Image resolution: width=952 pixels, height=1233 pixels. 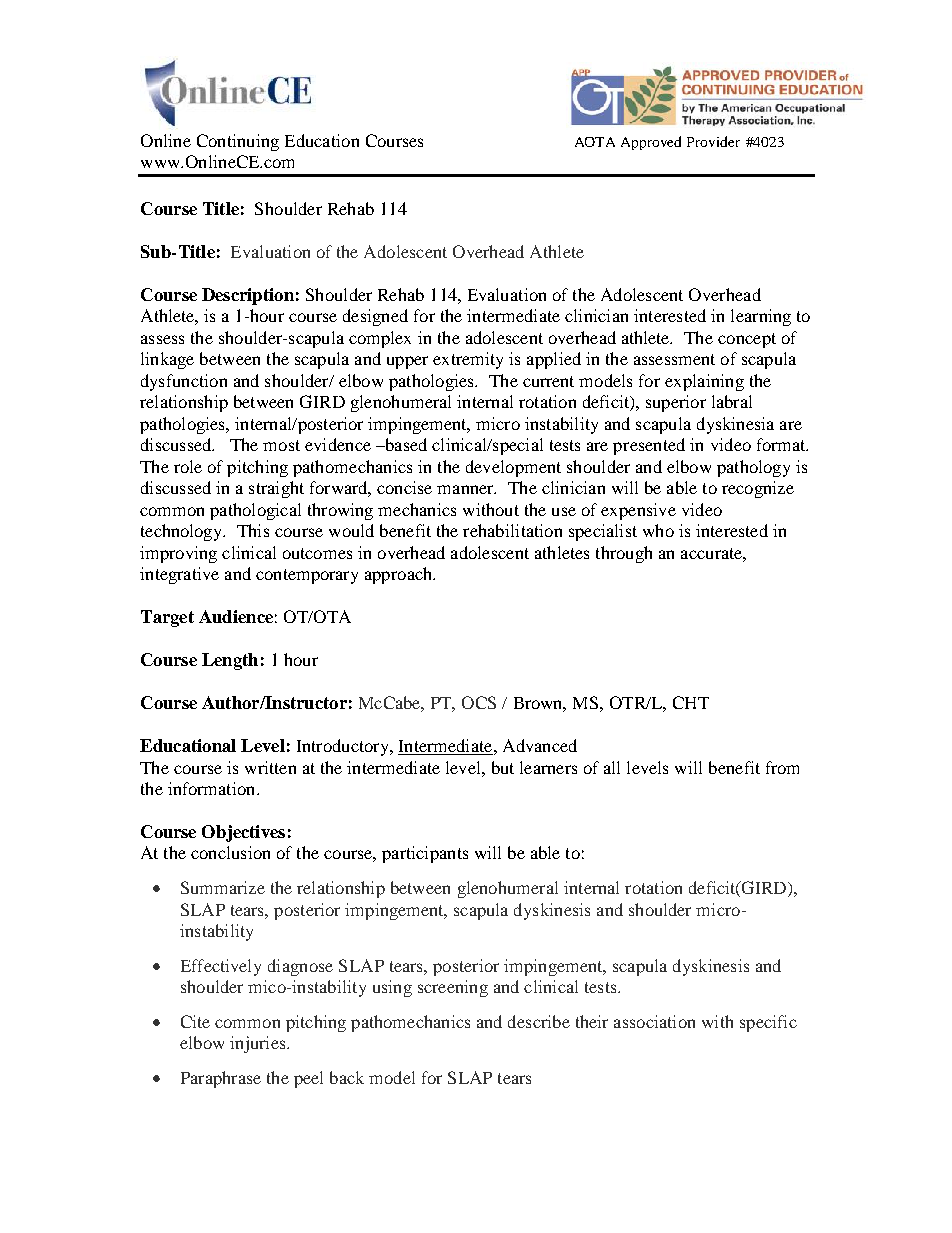 What do you see at coordinates (782, 767) in the screenshot?
I see `from` at bounding box center [782, 767].
